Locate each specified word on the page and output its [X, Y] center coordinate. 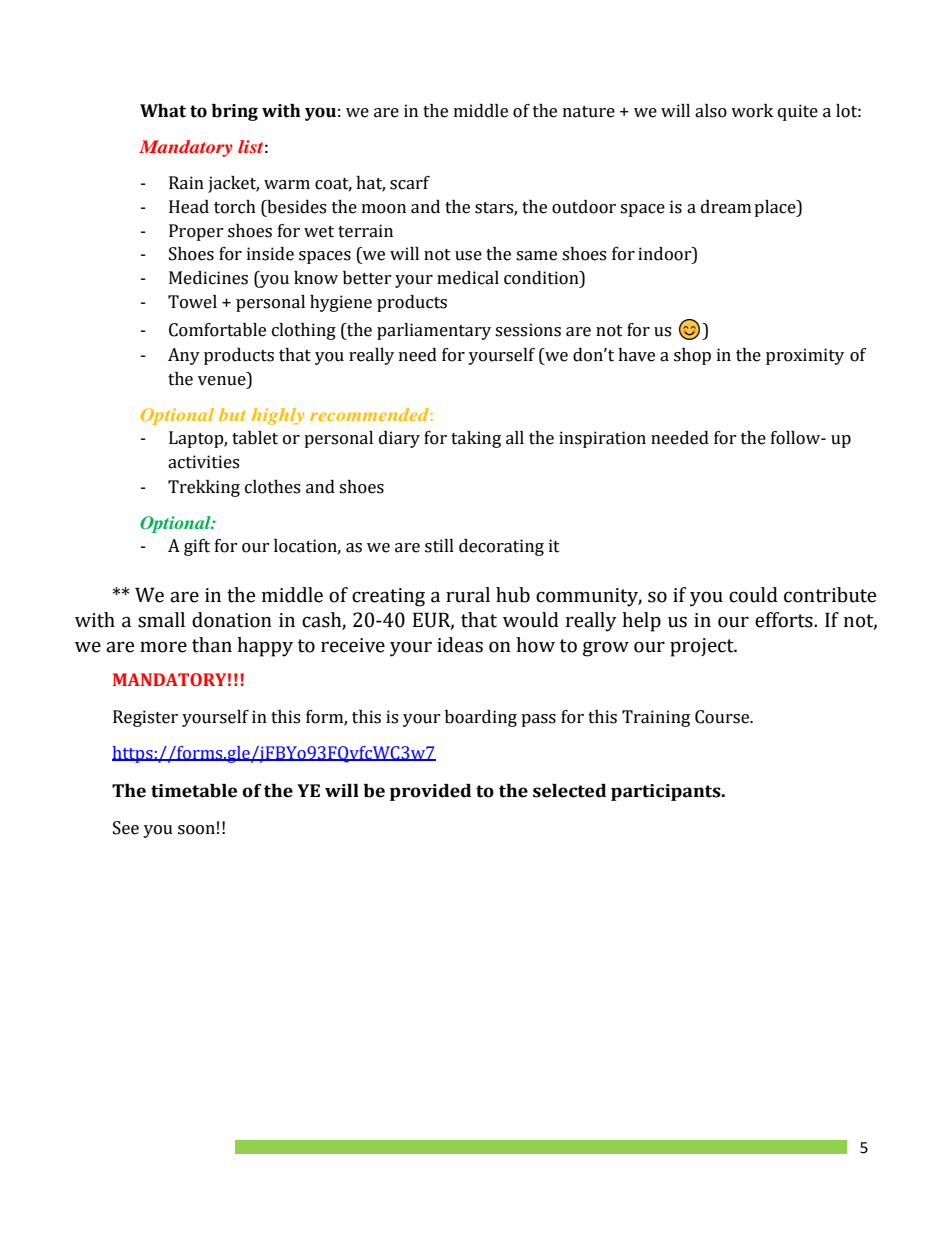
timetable [194, 791]
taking [476, 439]
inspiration [602, 439]
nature [589, 112]
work [752, 111]
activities [203, 462]
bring [235, 112]
